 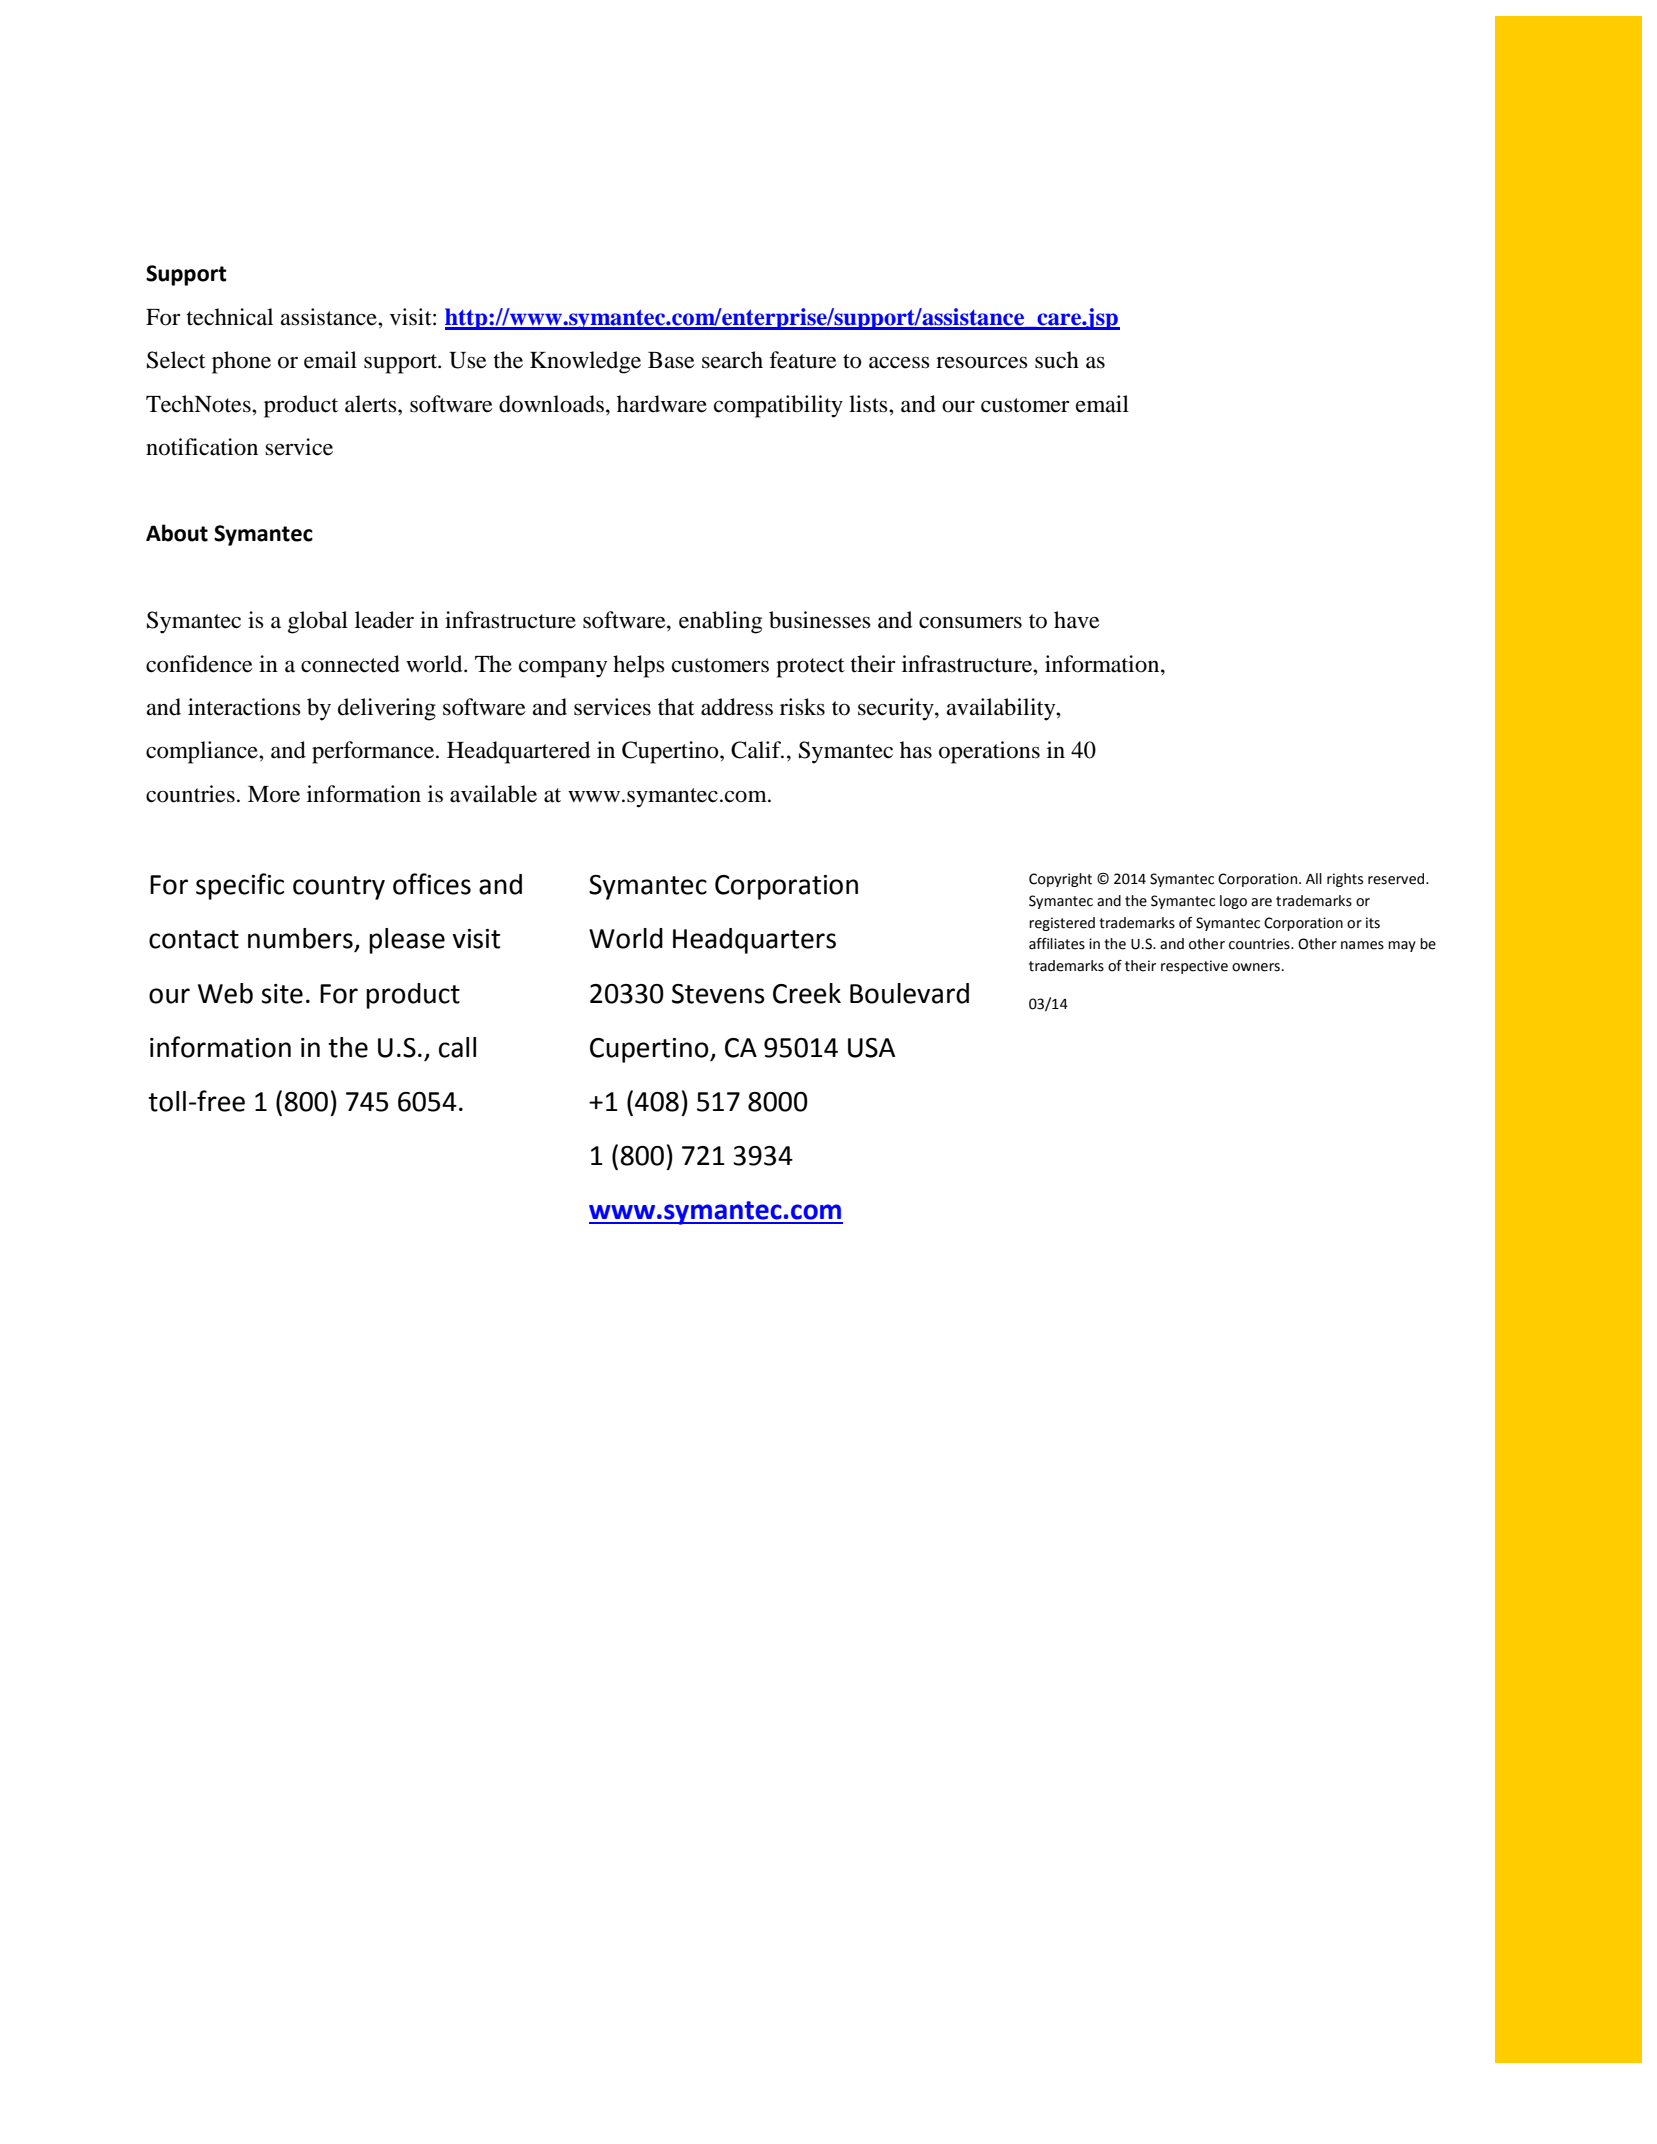 I want to click on such, so click(x=1057, y=360).
